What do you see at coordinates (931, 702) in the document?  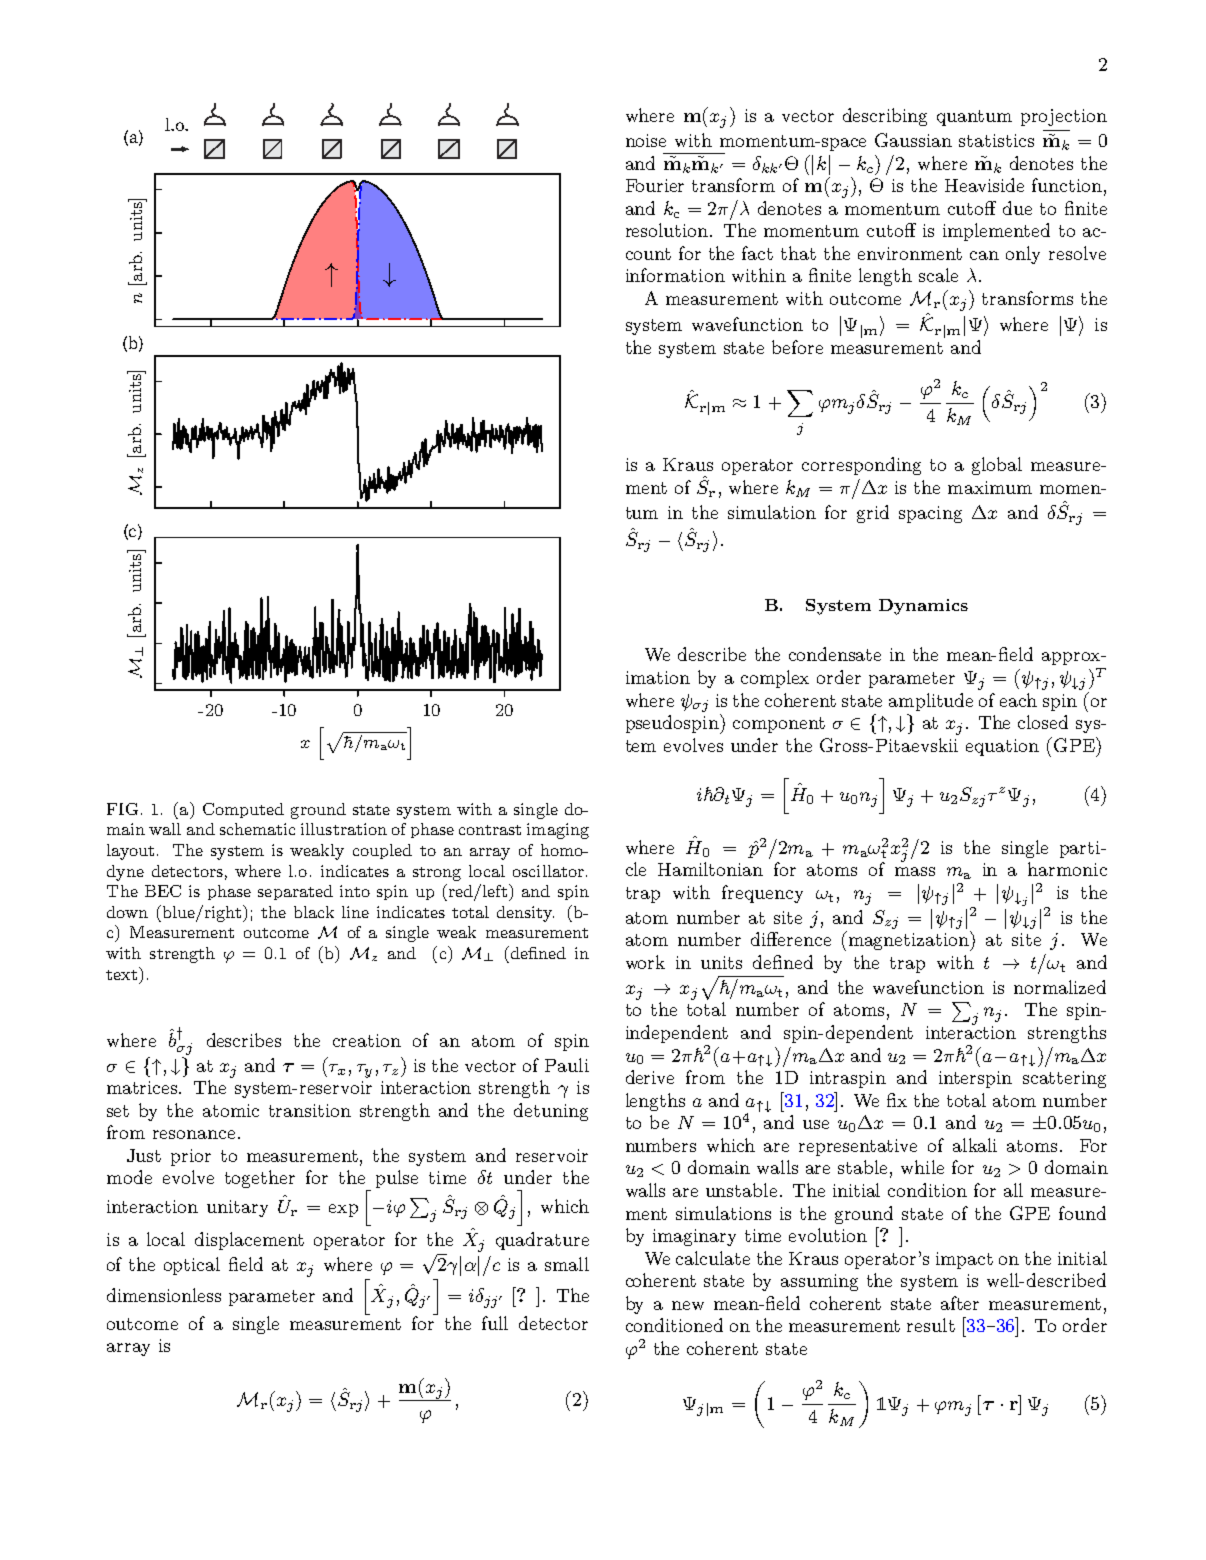 I see `amplitude` at bounding box center [931, 702].
